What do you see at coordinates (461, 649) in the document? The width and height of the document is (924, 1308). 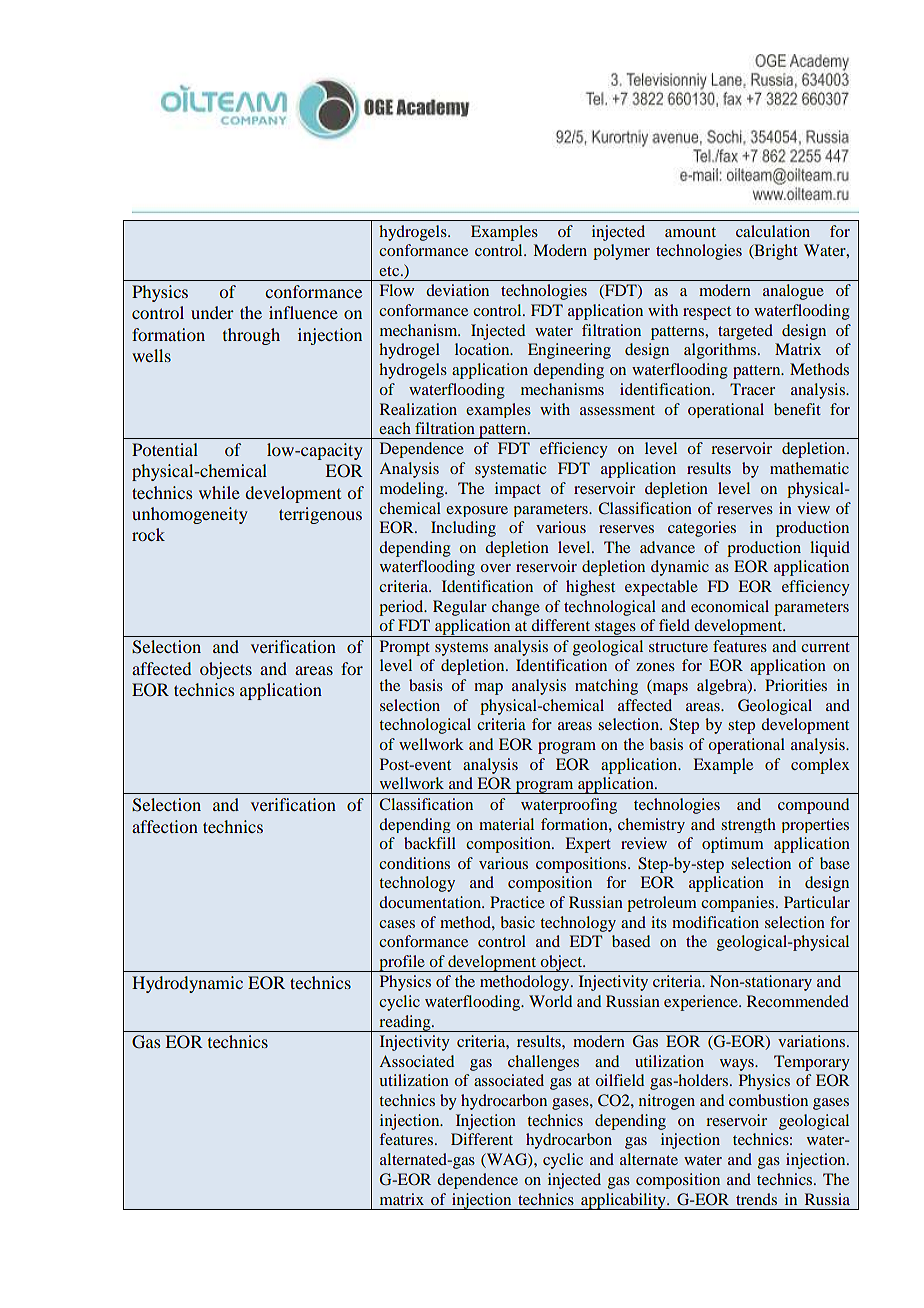 I see `systems` at bounding box center [461, 649].
